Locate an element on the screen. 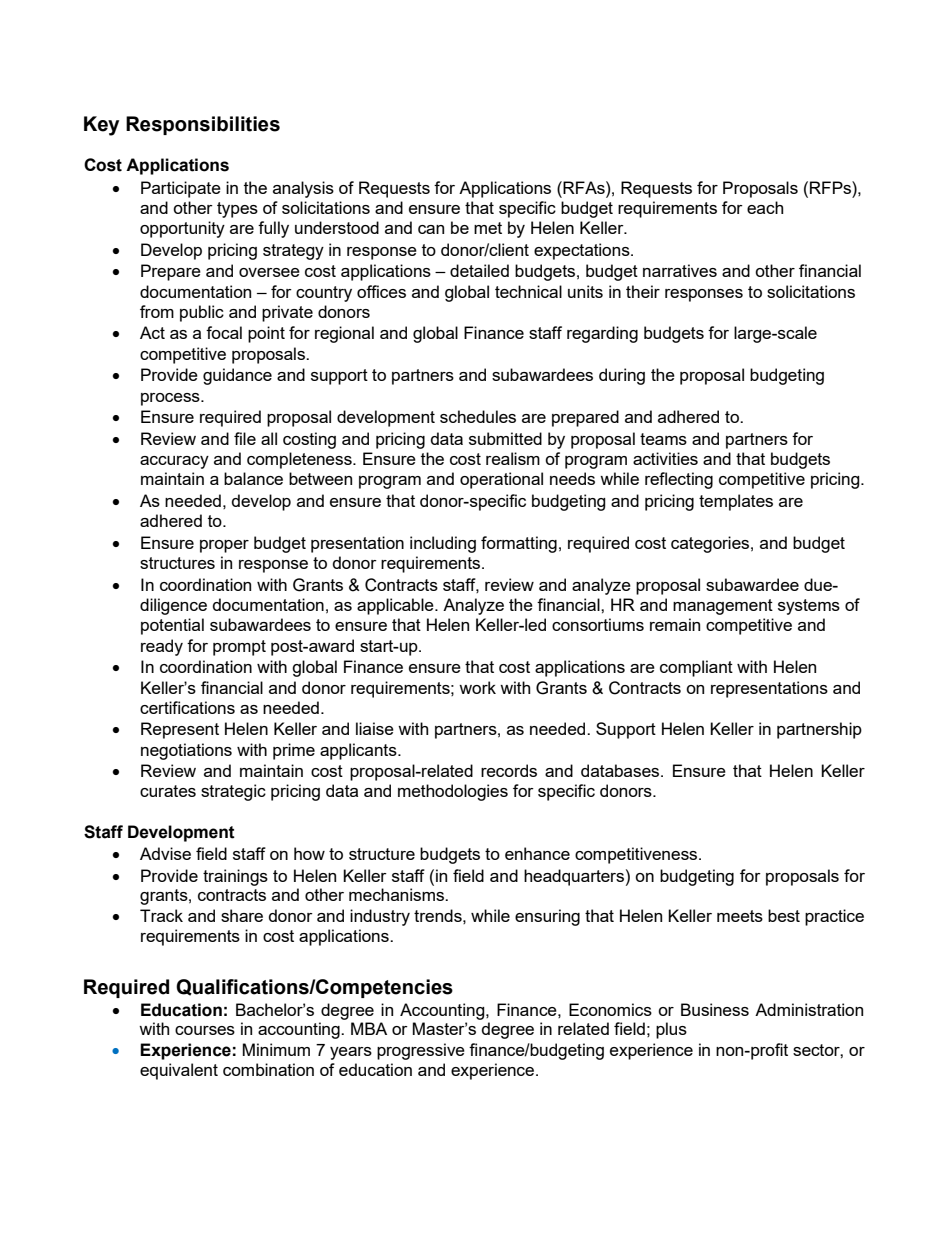 The height and width of the screenshot is (1233, 952). Advise is located at coordinates (165, 853).
